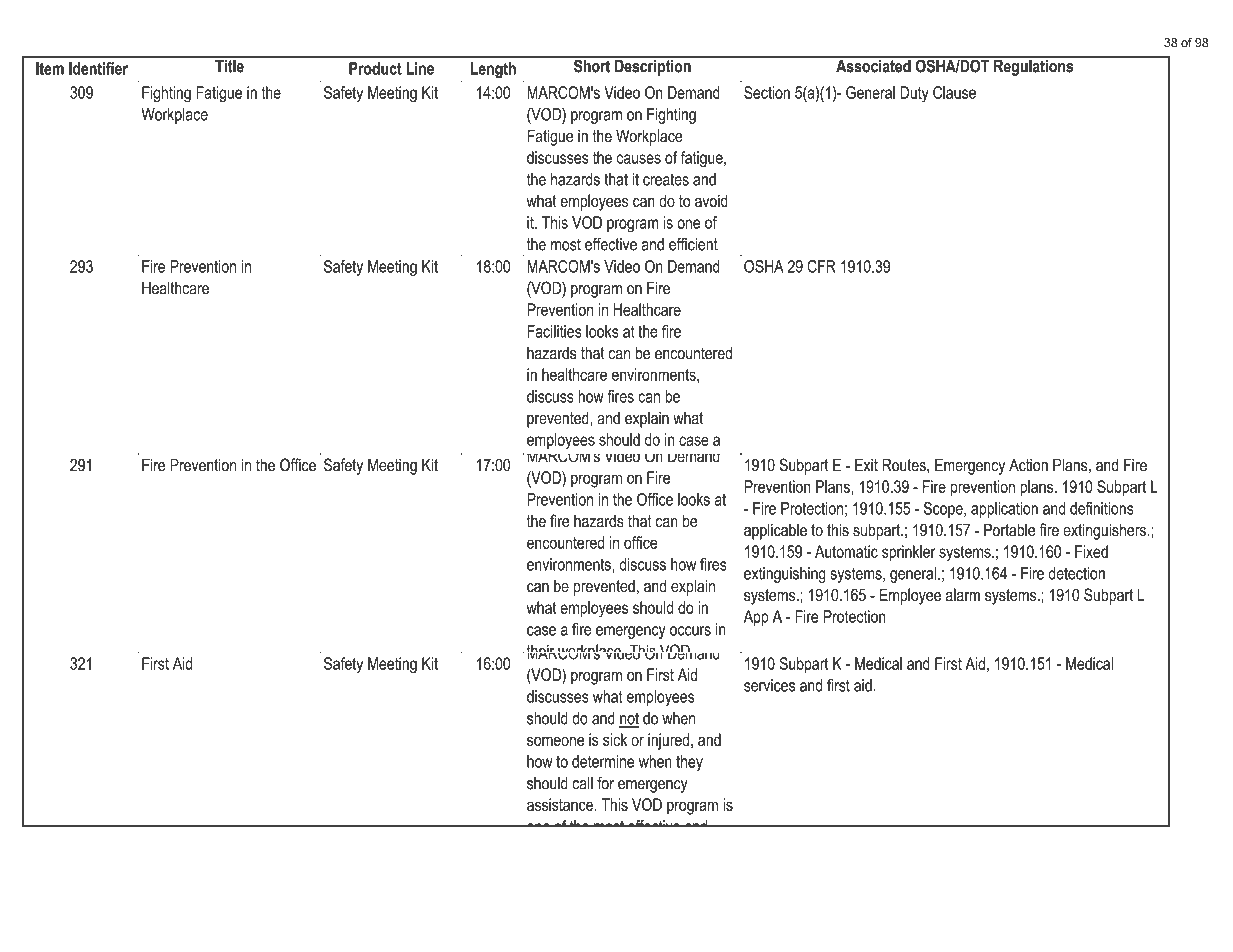 The image size is (1233, 952). What do you see at coordinates (229, 65) in the image?
I see `Title` at bounding box center [229, 65].
